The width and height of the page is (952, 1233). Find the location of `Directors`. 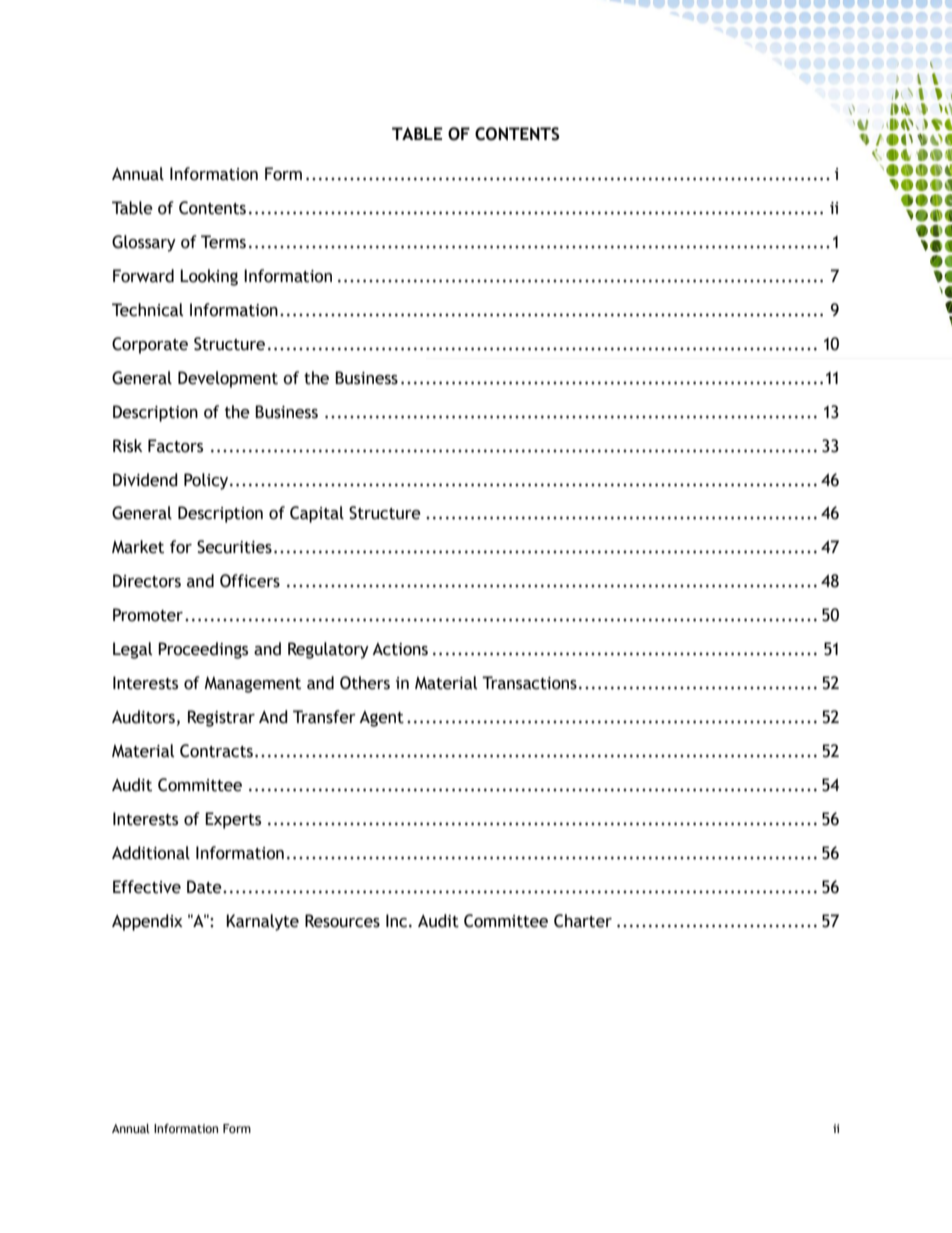

Directors is located at coordinates (147, 581).
